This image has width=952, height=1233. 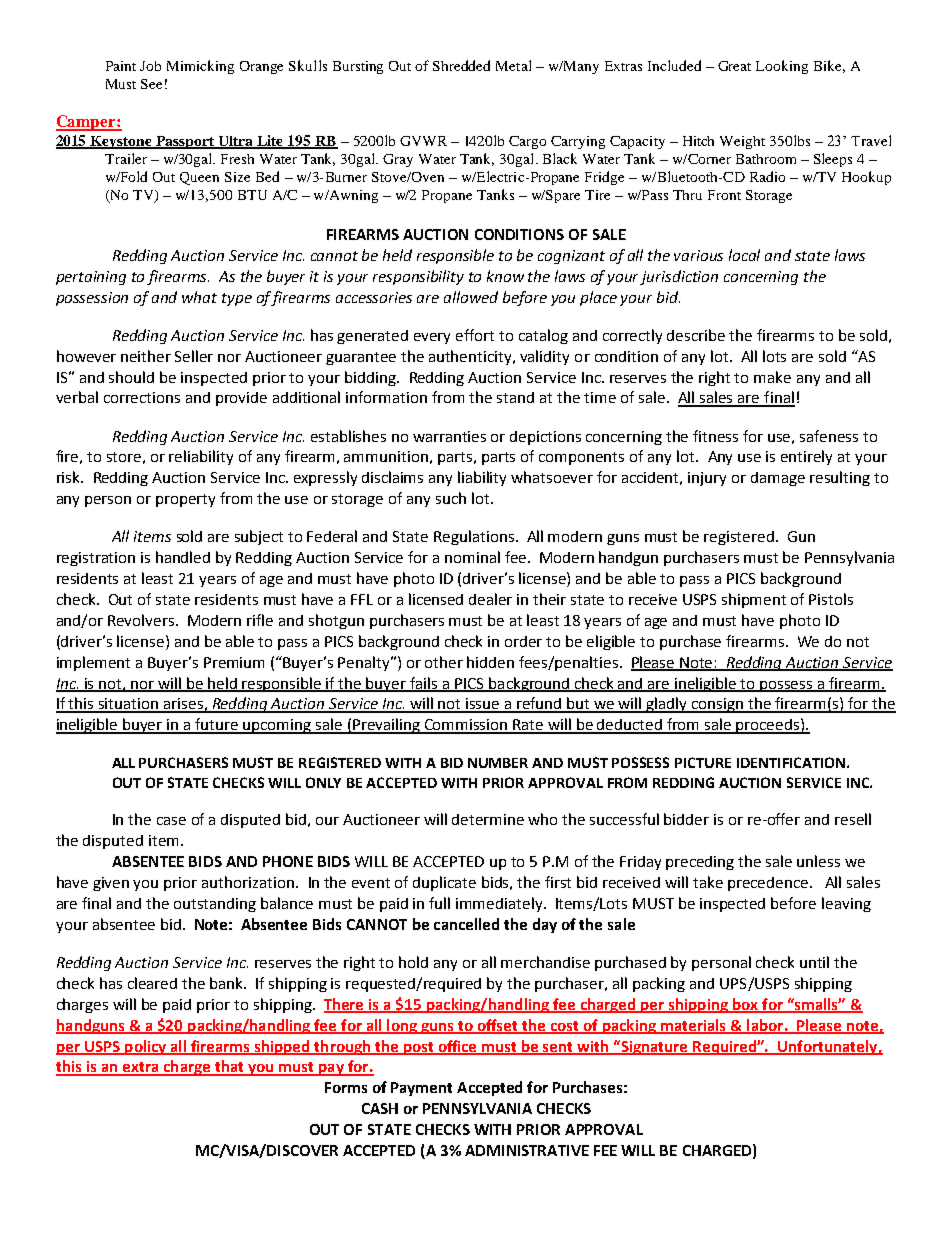 I want to click on Shredded, so click(x=461, y=65).
